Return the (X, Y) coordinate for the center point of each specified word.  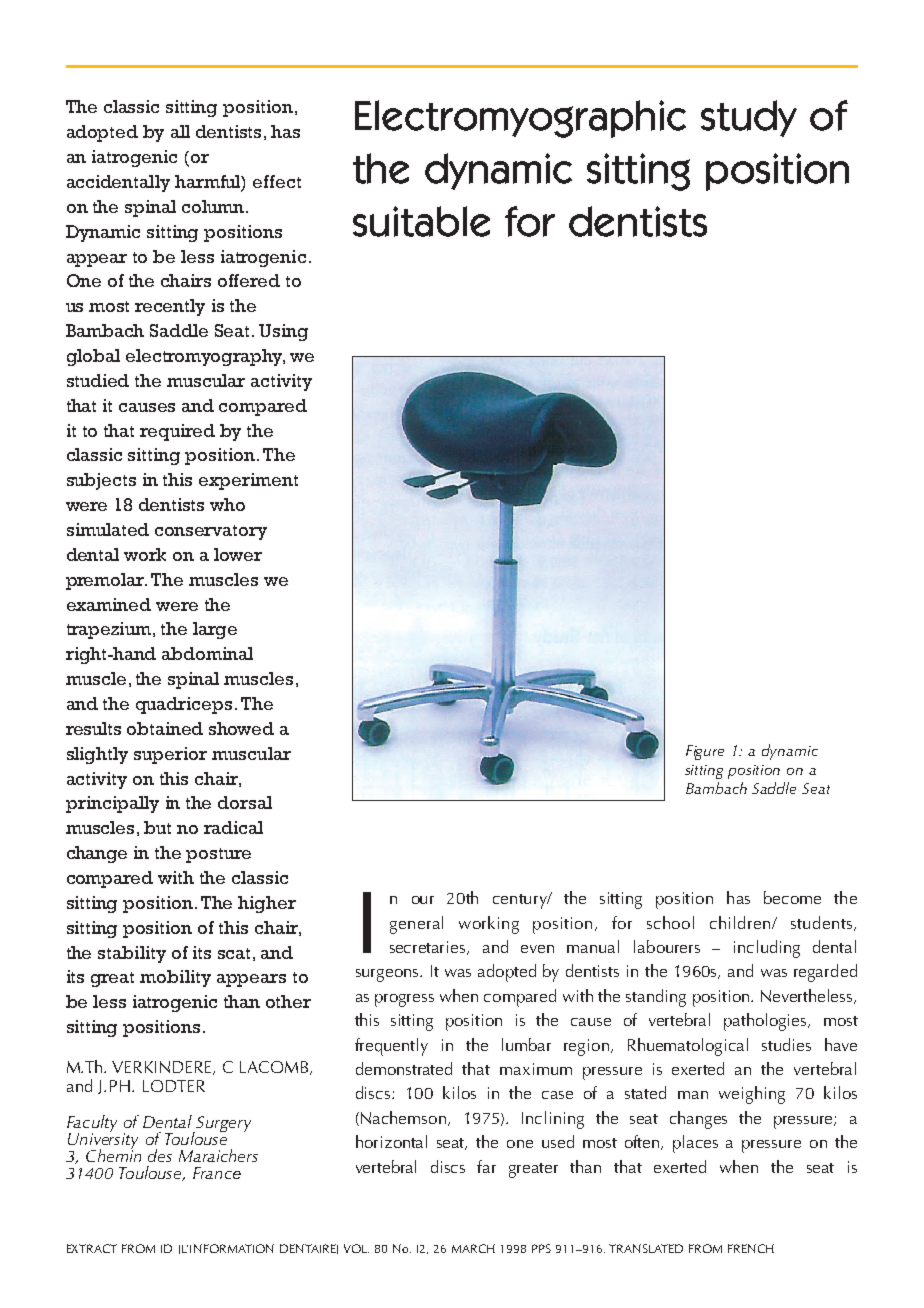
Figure (705, 752)
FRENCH (751, 1248)
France (217, 1173)
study (749, 118)
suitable (421, 221)
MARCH (473, 1248)
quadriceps (184, 705)
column (214, 206)
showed (241, 728)
